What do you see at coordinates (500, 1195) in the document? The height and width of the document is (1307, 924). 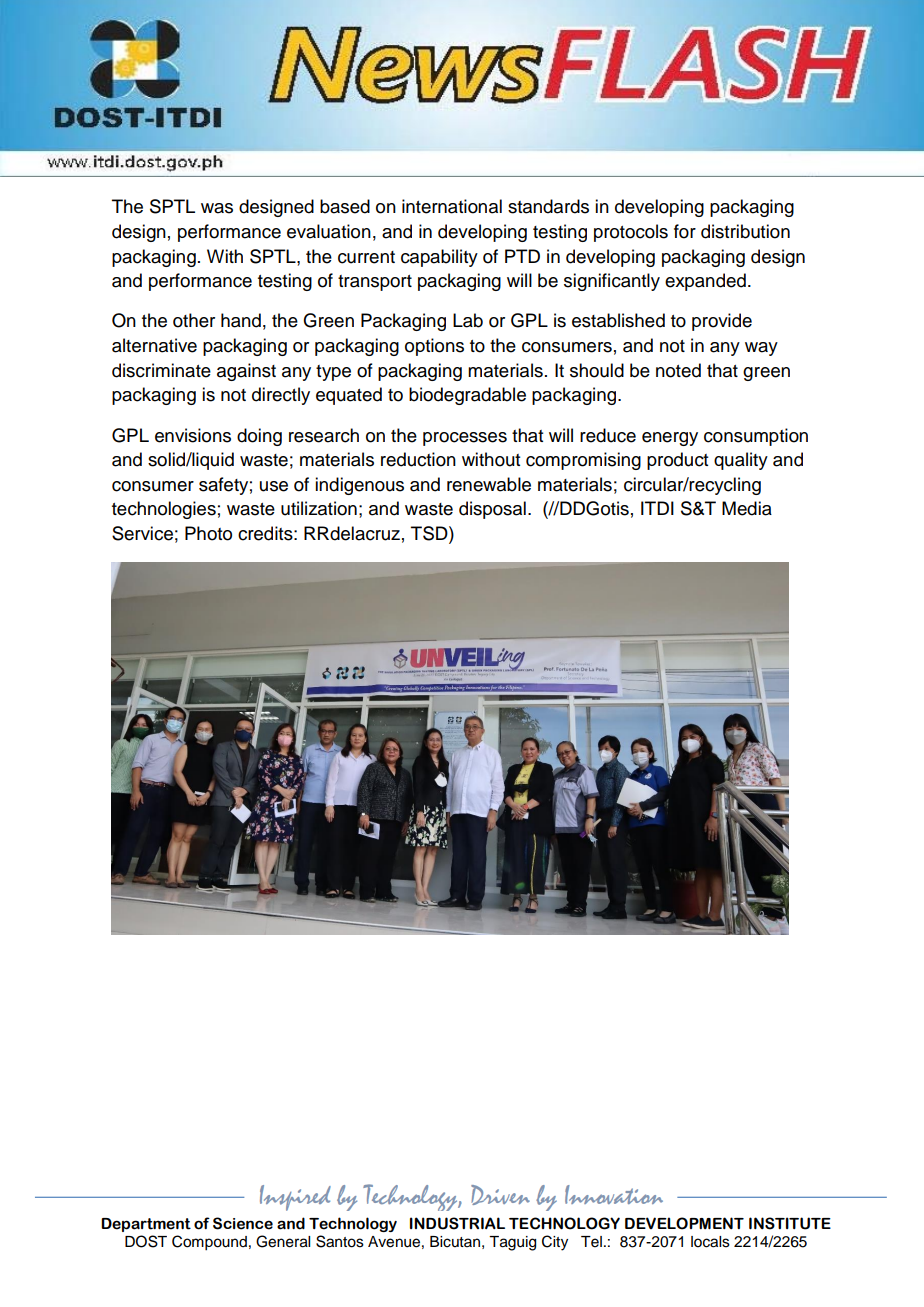 I see `Driven` at bounding box center [500, 1195].
